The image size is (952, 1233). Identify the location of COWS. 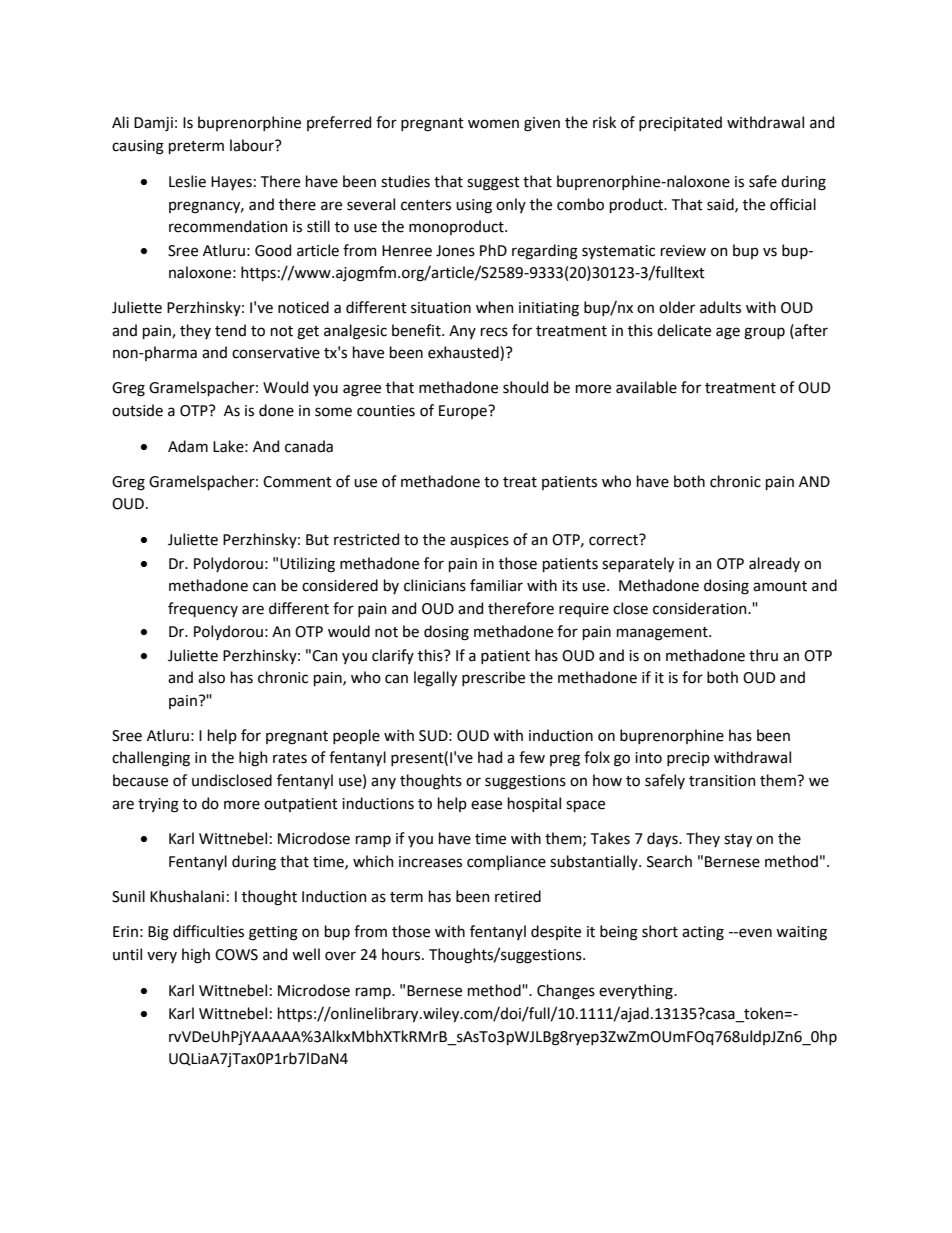
(236, 955).
